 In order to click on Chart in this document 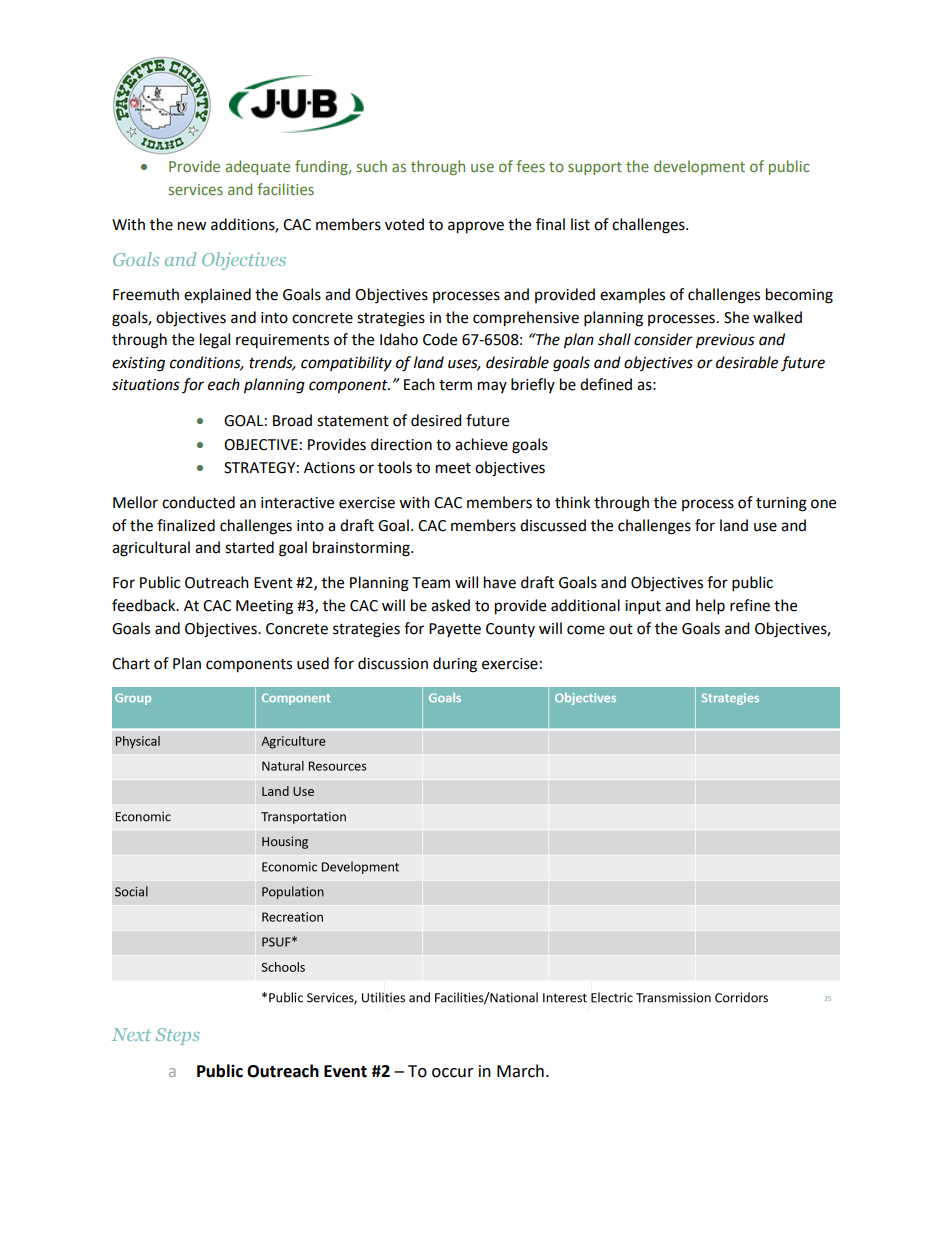, I will do `click(131, 663)`.
